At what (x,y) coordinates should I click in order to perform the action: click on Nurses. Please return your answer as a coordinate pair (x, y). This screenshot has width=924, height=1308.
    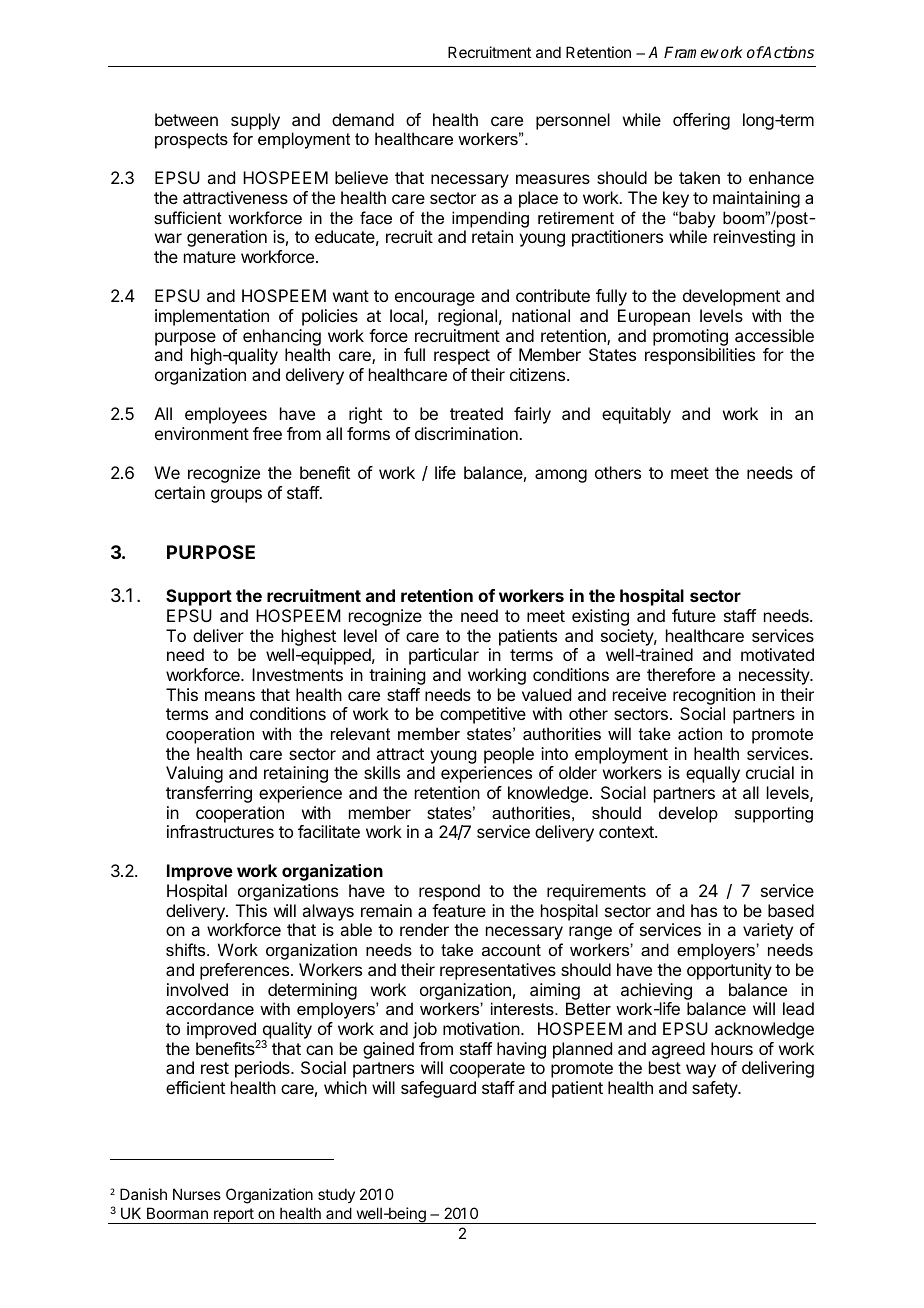
    Looking at the image, I should click on (197, 1194).
